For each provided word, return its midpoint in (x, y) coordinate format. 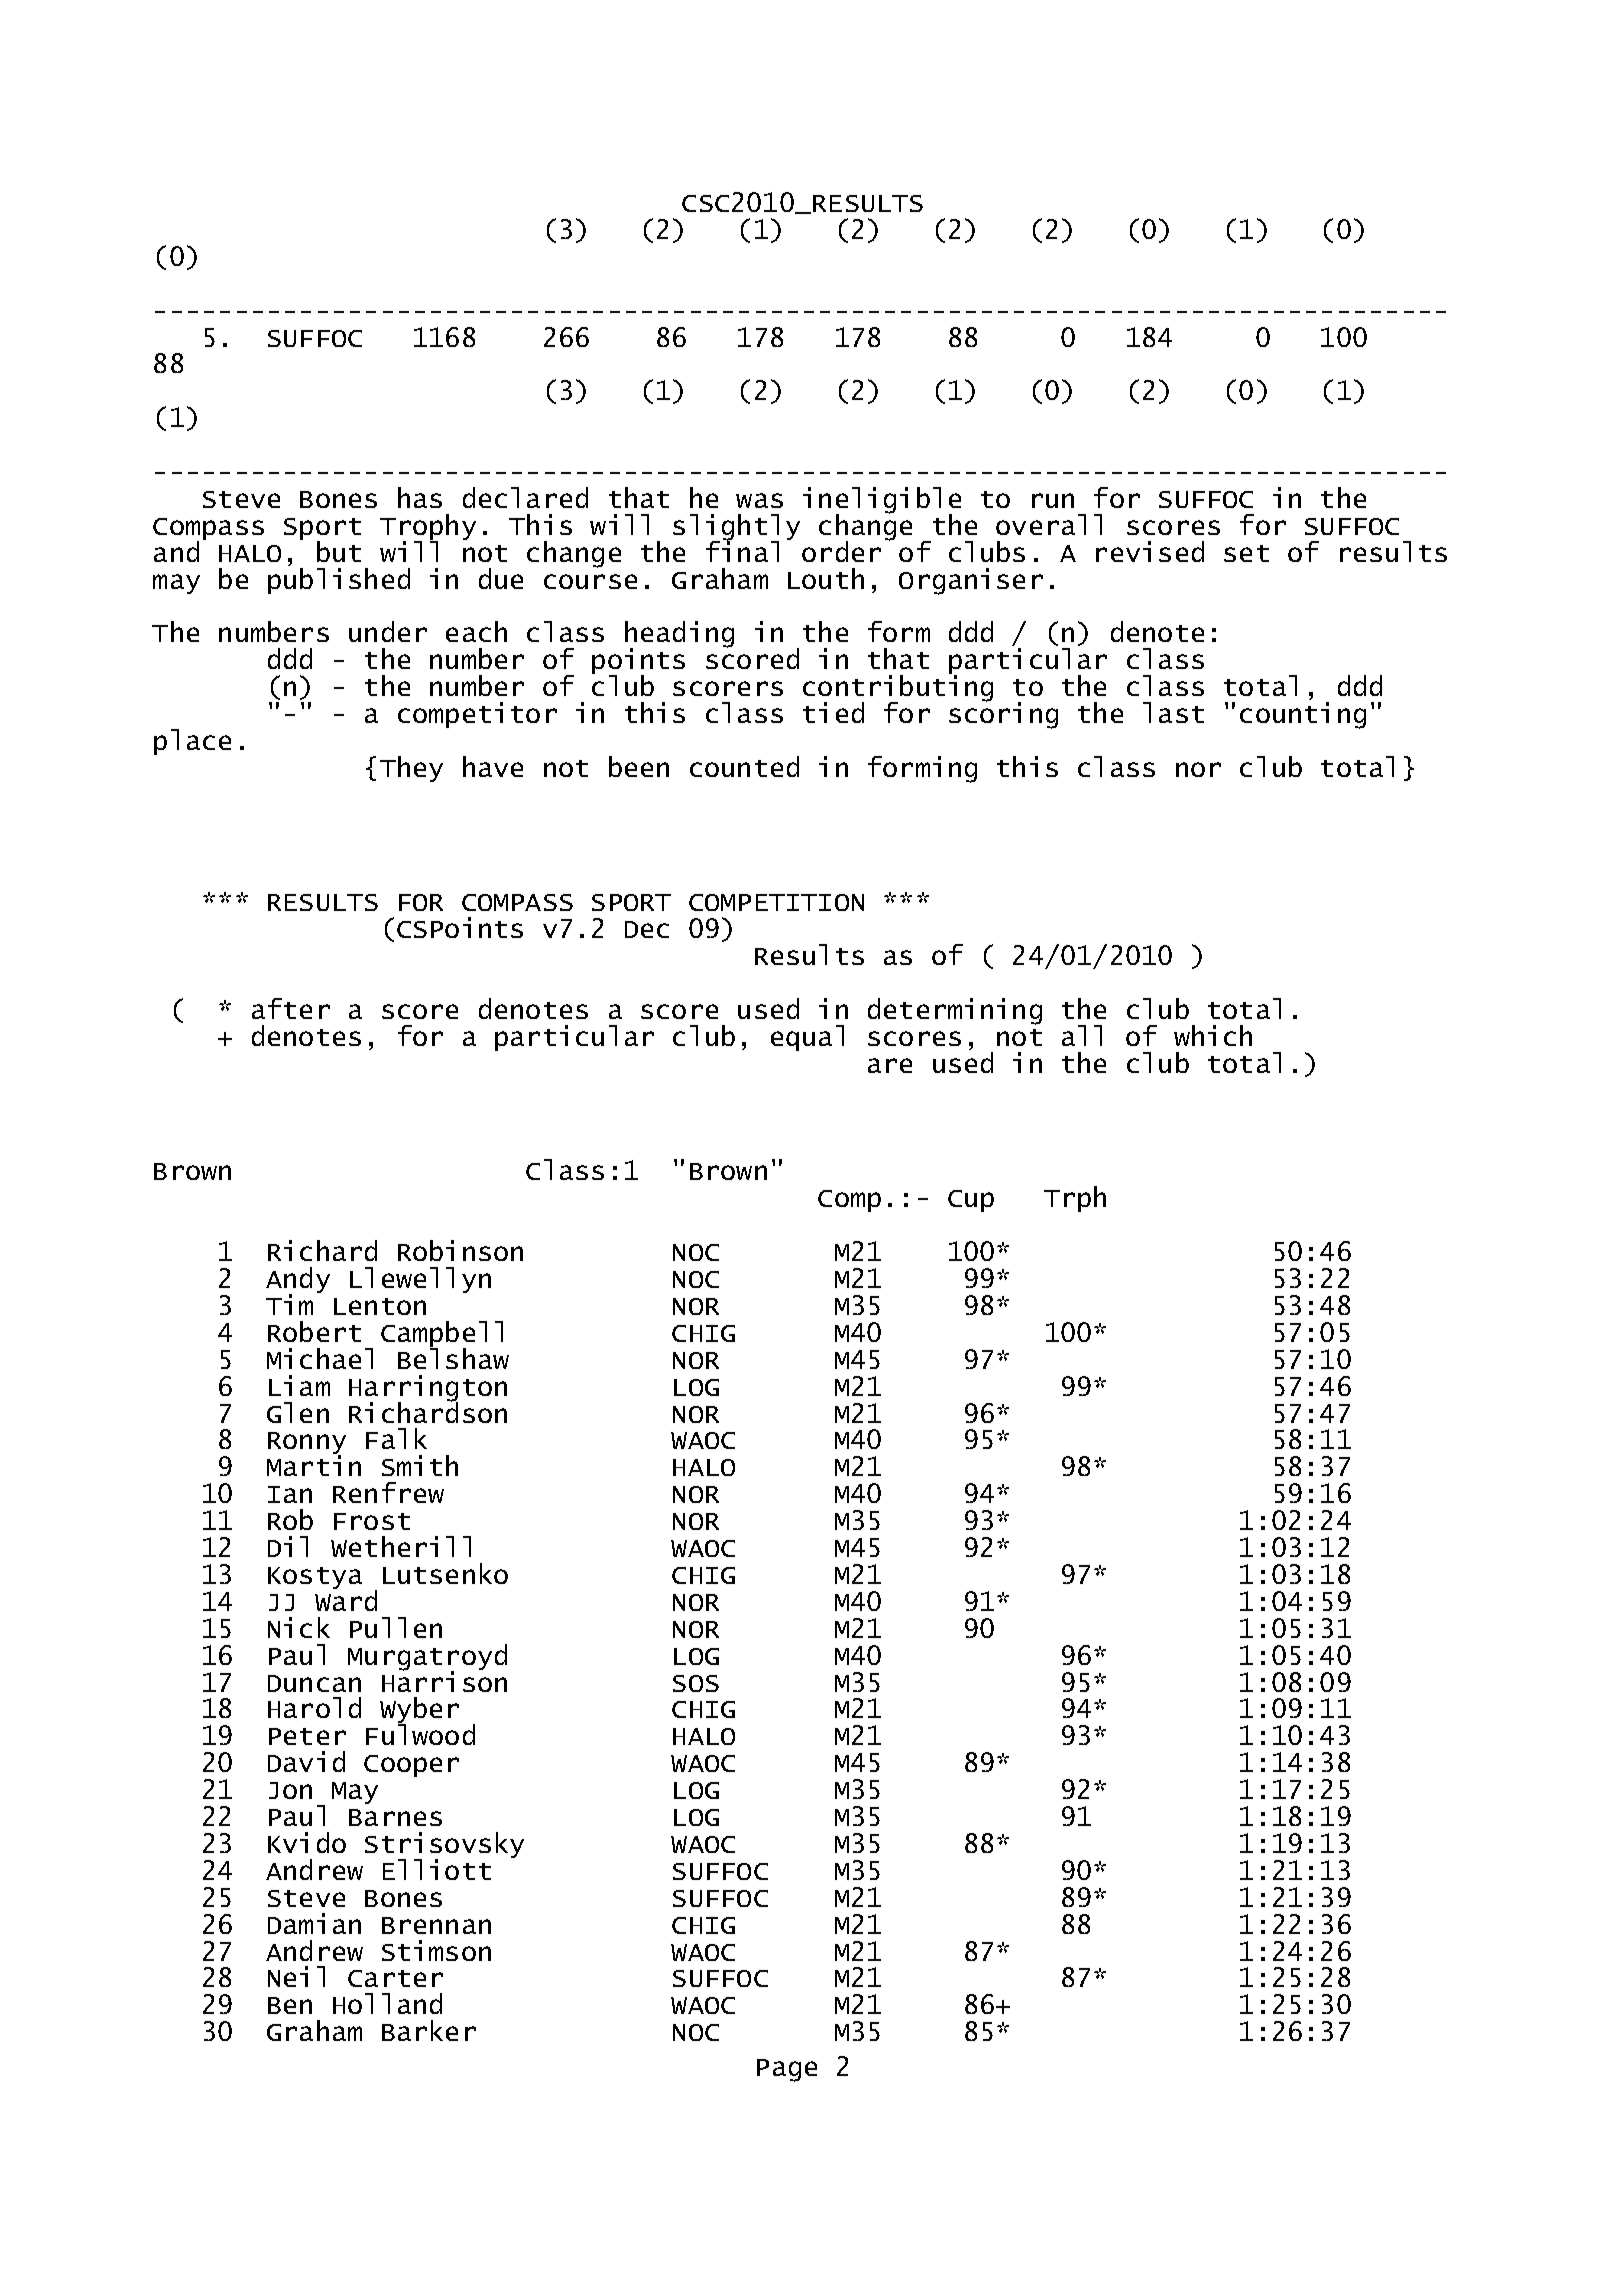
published (339, 581)
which (1213, 1035)
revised (1150, 551)
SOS (696, 1683)
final (742, 550)
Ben (290, 2005)
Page (787, 2070)
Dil (288, 1546)
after (291, 1008)
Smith (420, 1465)
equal (807, 1038)
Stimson (436, 1950)
